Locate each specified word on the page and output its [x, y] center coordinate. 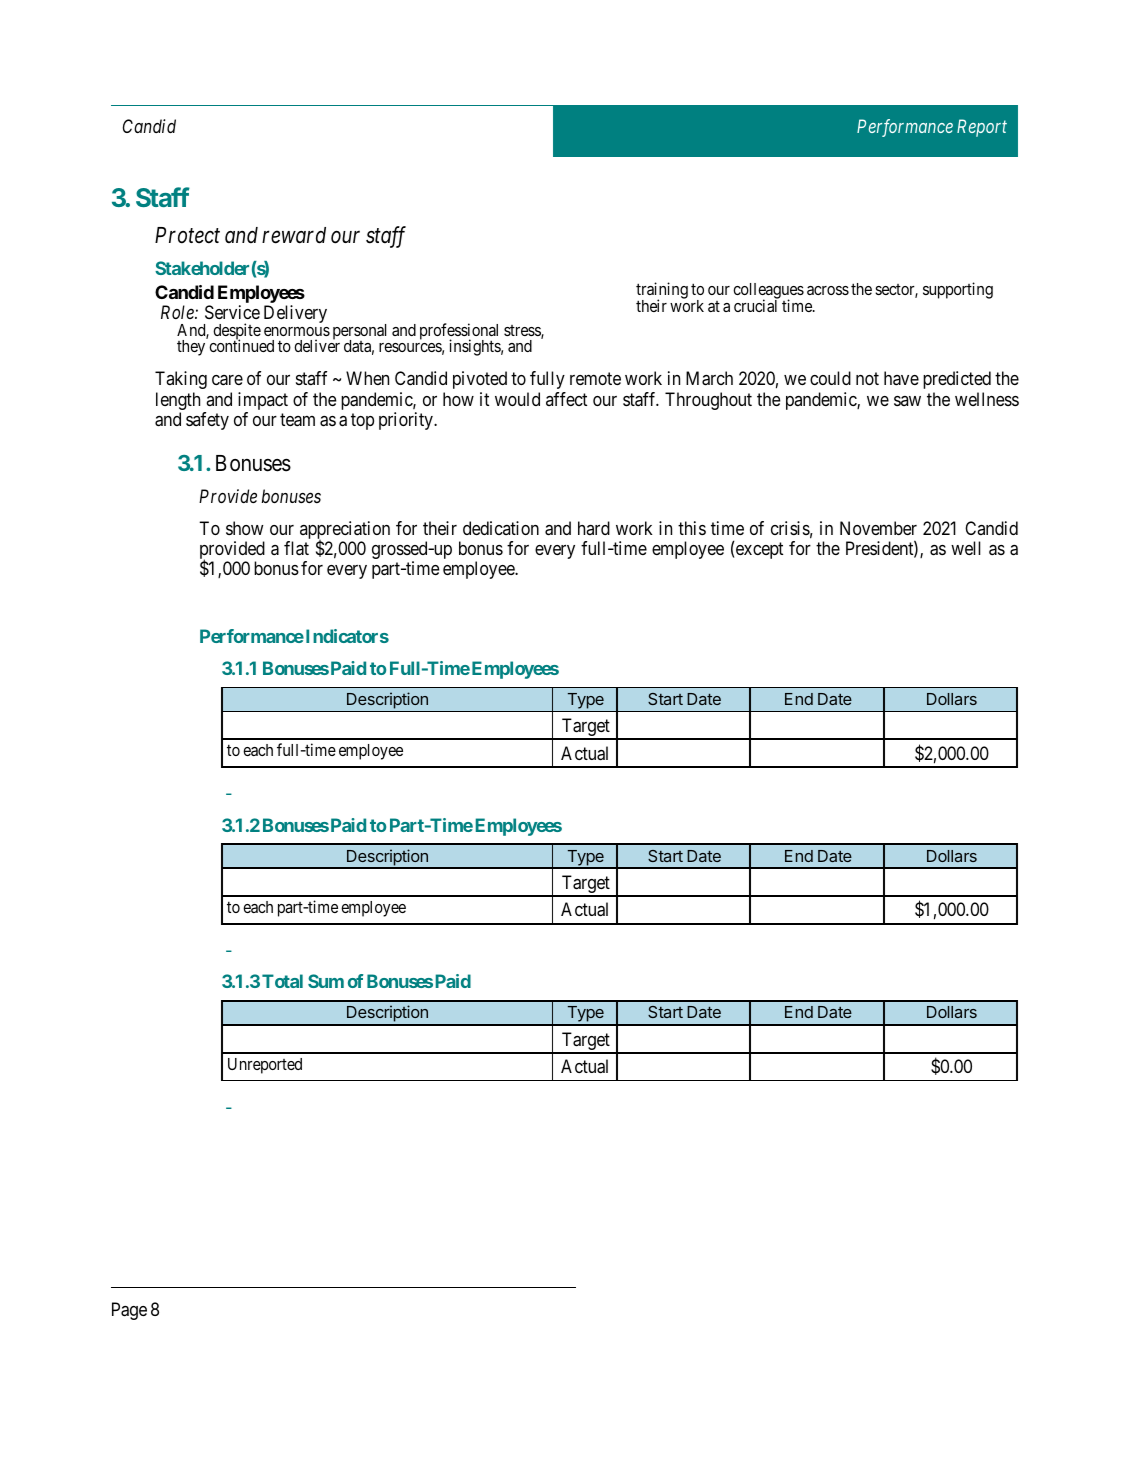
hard [594, 528]
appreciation [345, 531]
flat [296, 548]
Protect [187, 235]
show [244, 528]
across [828, 290]
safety [207, 421]
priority [407, 421]
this [692, 528]
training [662, 292]
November [878, 528]
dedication [501, 528]
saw [907, 401]
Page [129, 1311]
